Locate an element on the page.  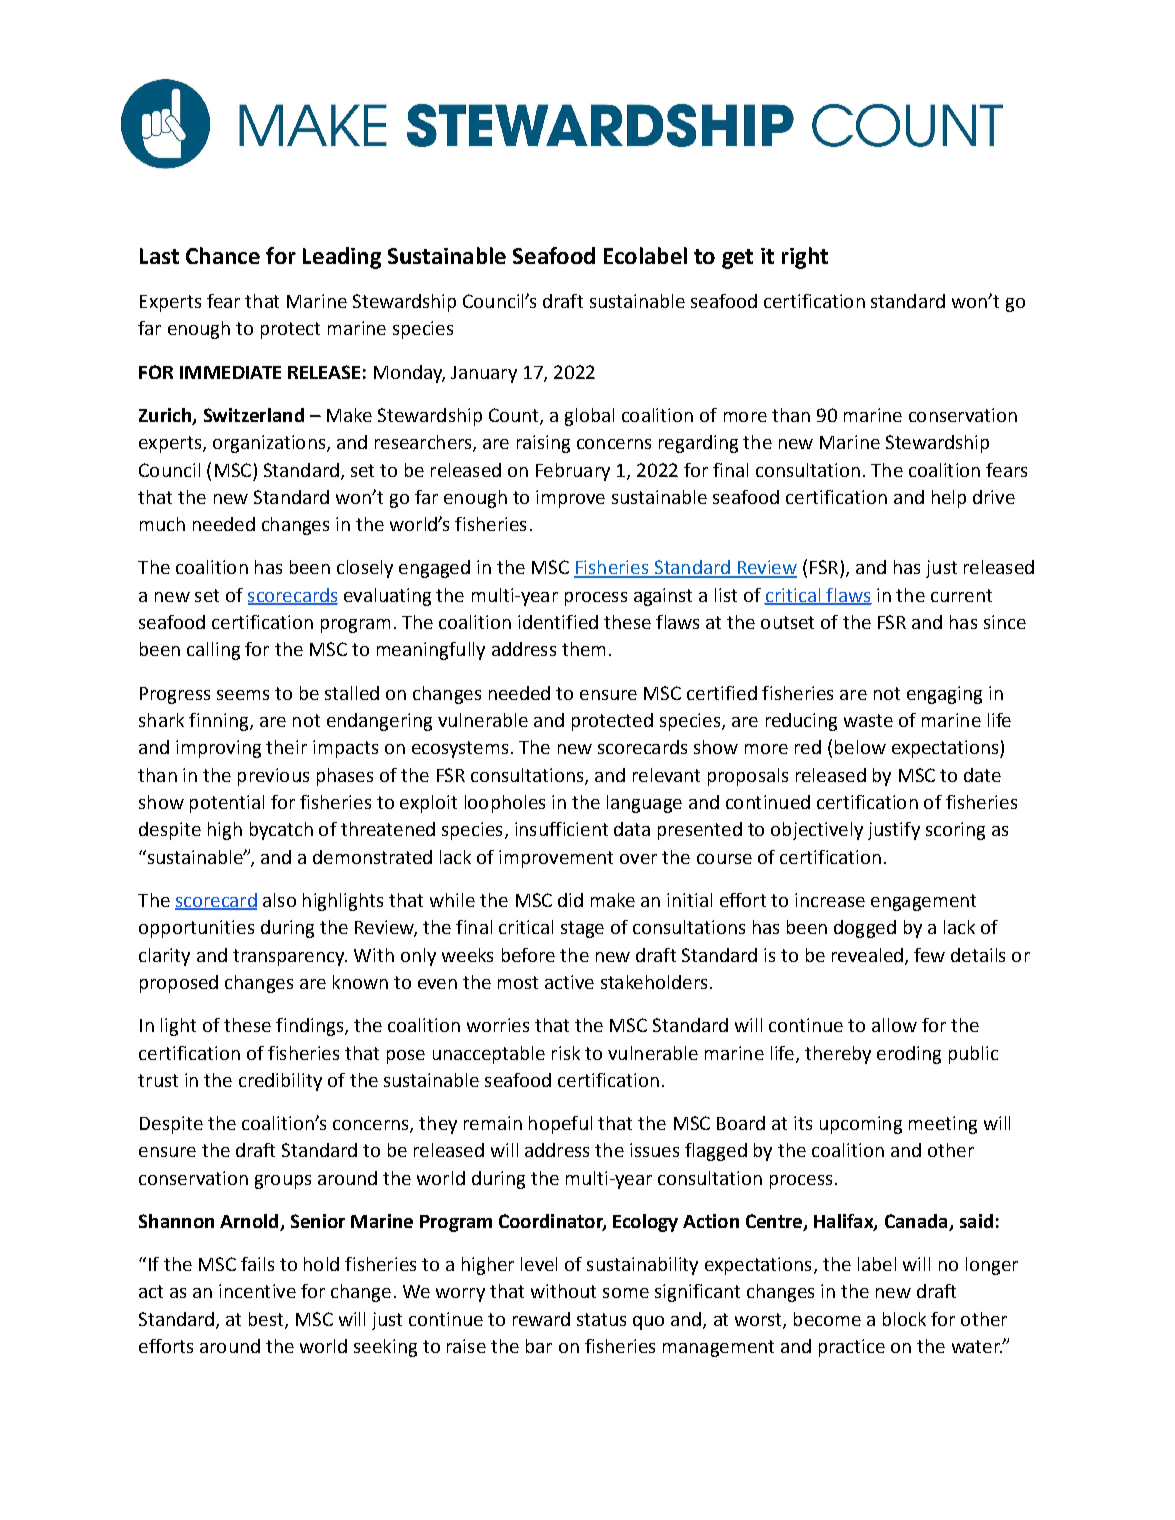
few is located at coordinates (929, 955).
